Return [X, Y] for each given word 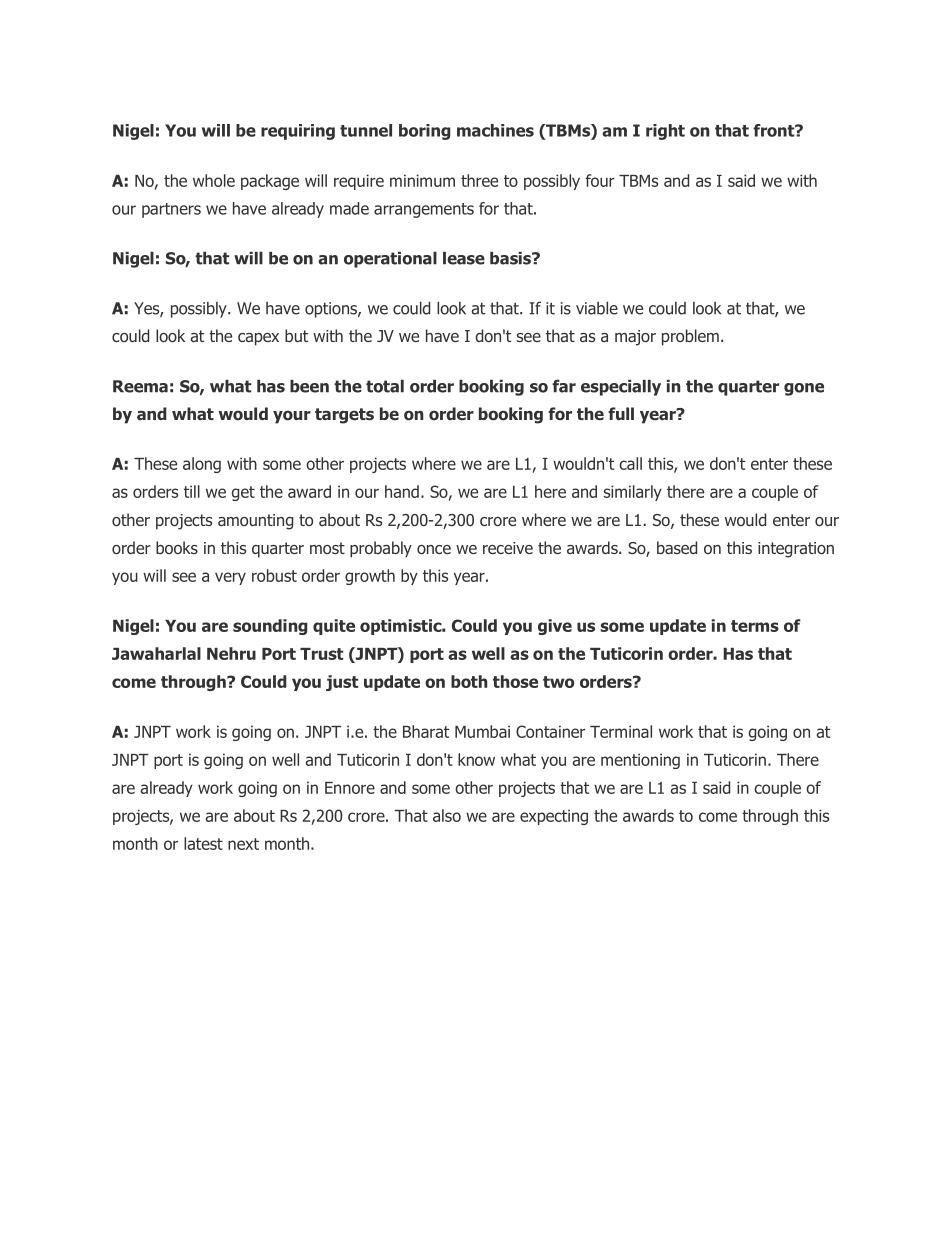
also [447, 815]
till [192, 491]
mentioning [640, 761]
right [665, 132]
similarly [633, 493]
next [243, 844]
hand [402, 491]
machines [495, 130]
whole [214, 180]
